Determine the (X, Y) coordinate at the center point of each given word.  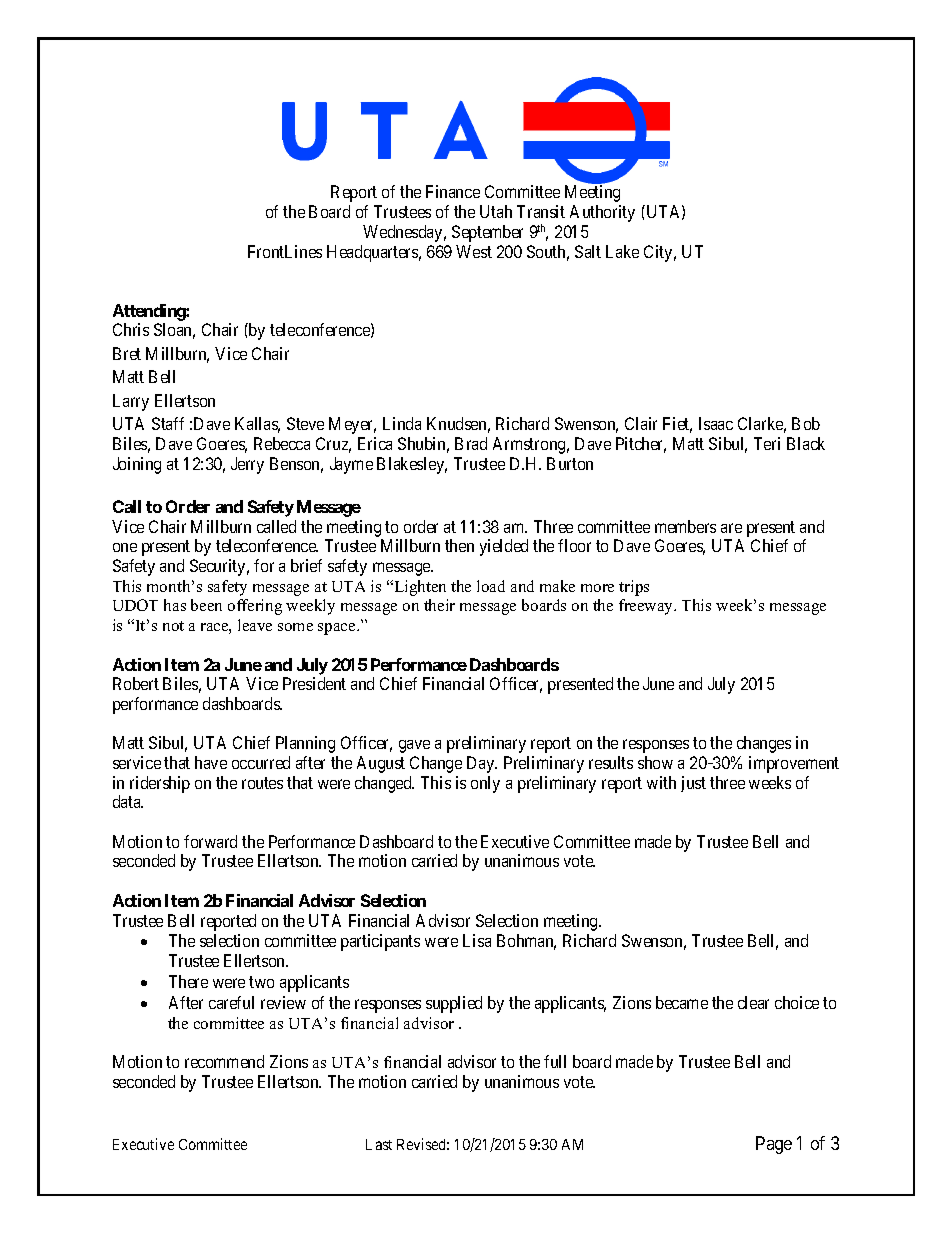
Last (379, 1144)
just (693, 784)
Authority (602, 213)
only (485, 784)
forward (210, 841)
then (459, 545)
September (487, 233)
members (685, 526)
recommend (224, 1061)
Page (774, 1145)
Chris (131, 329)
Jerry (247, 465)
